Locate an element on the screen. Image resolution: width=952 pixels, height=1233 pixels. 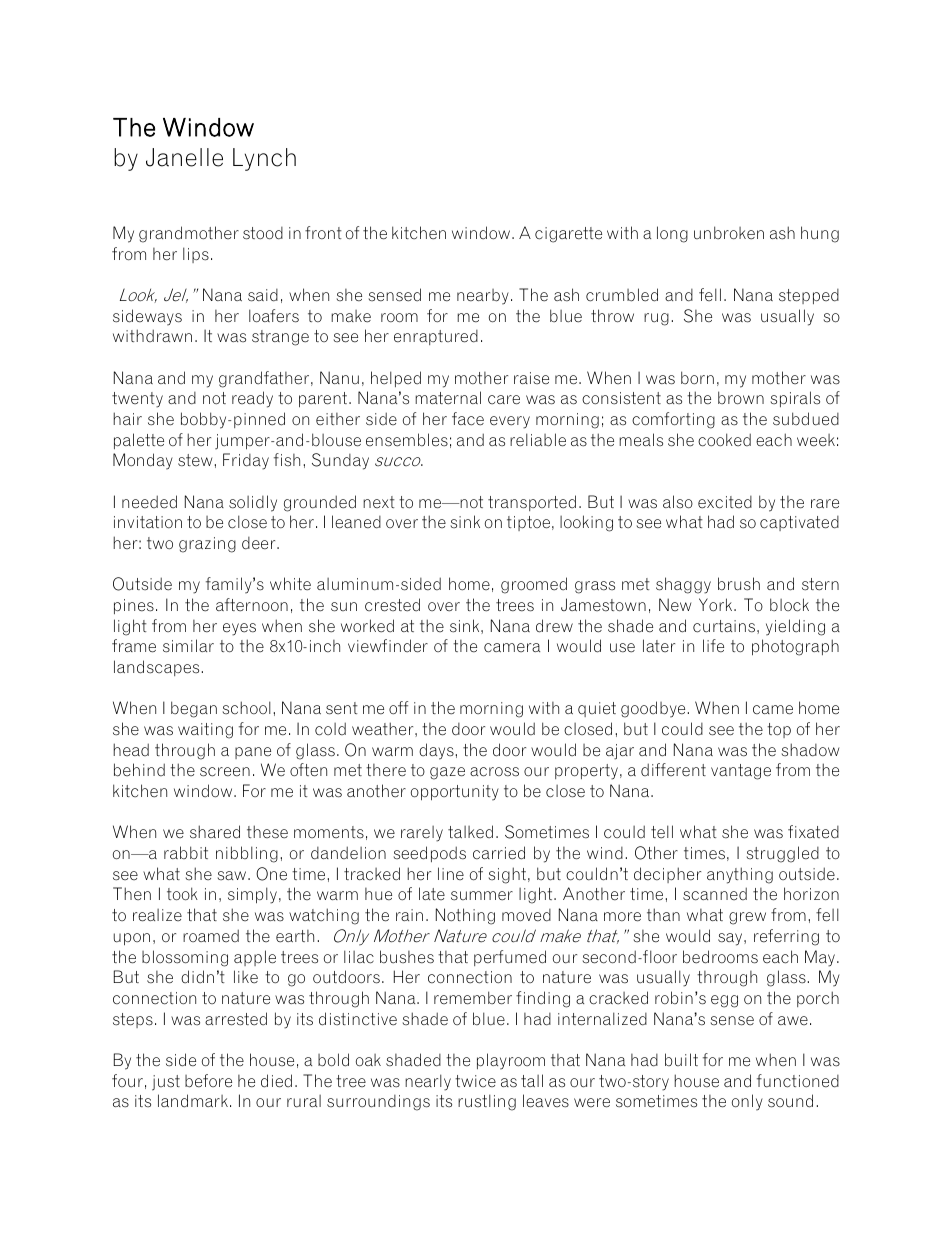
screen is located at coordinates (225, 772).
